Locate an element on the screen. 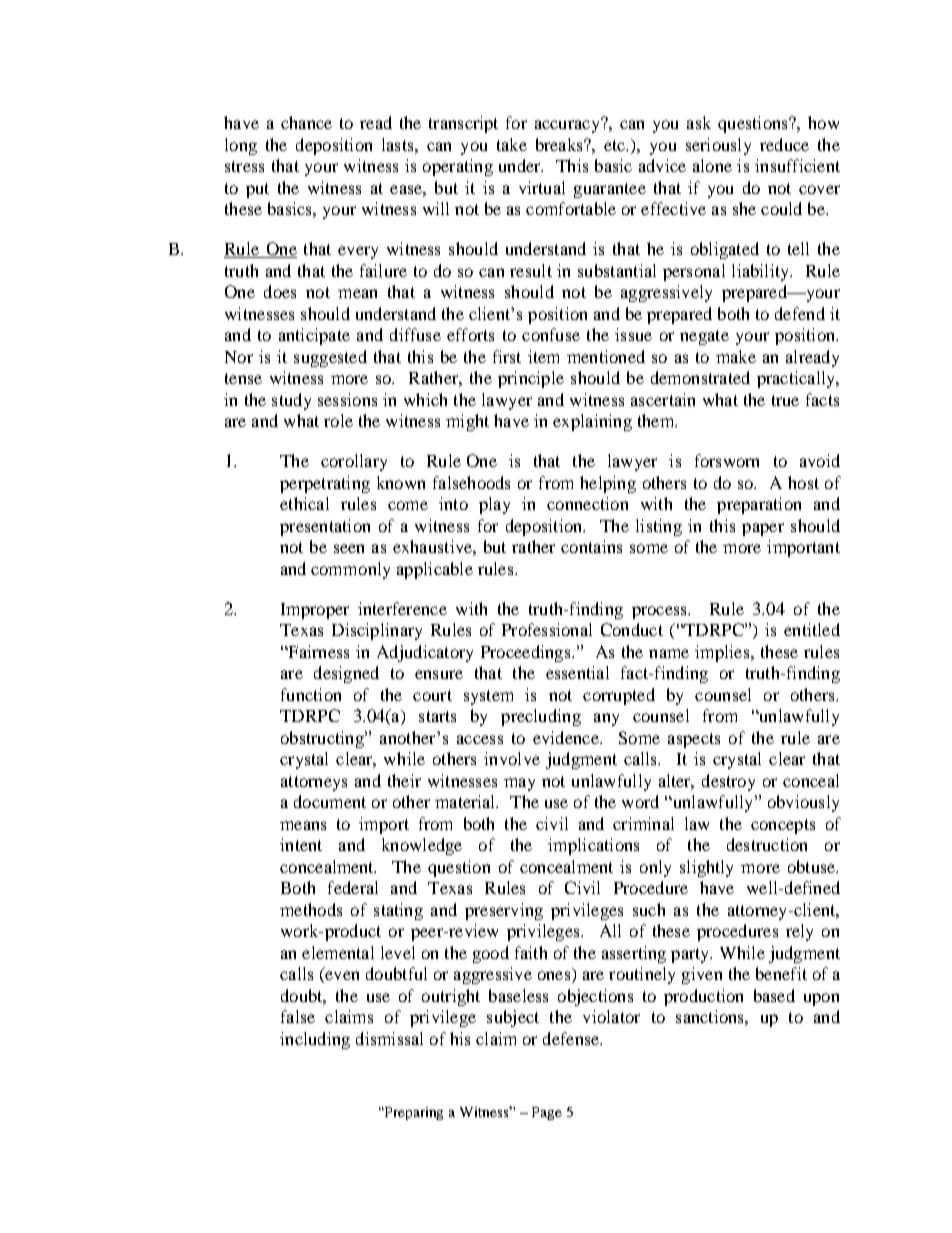  chance is located at coordinates (306, 122).
